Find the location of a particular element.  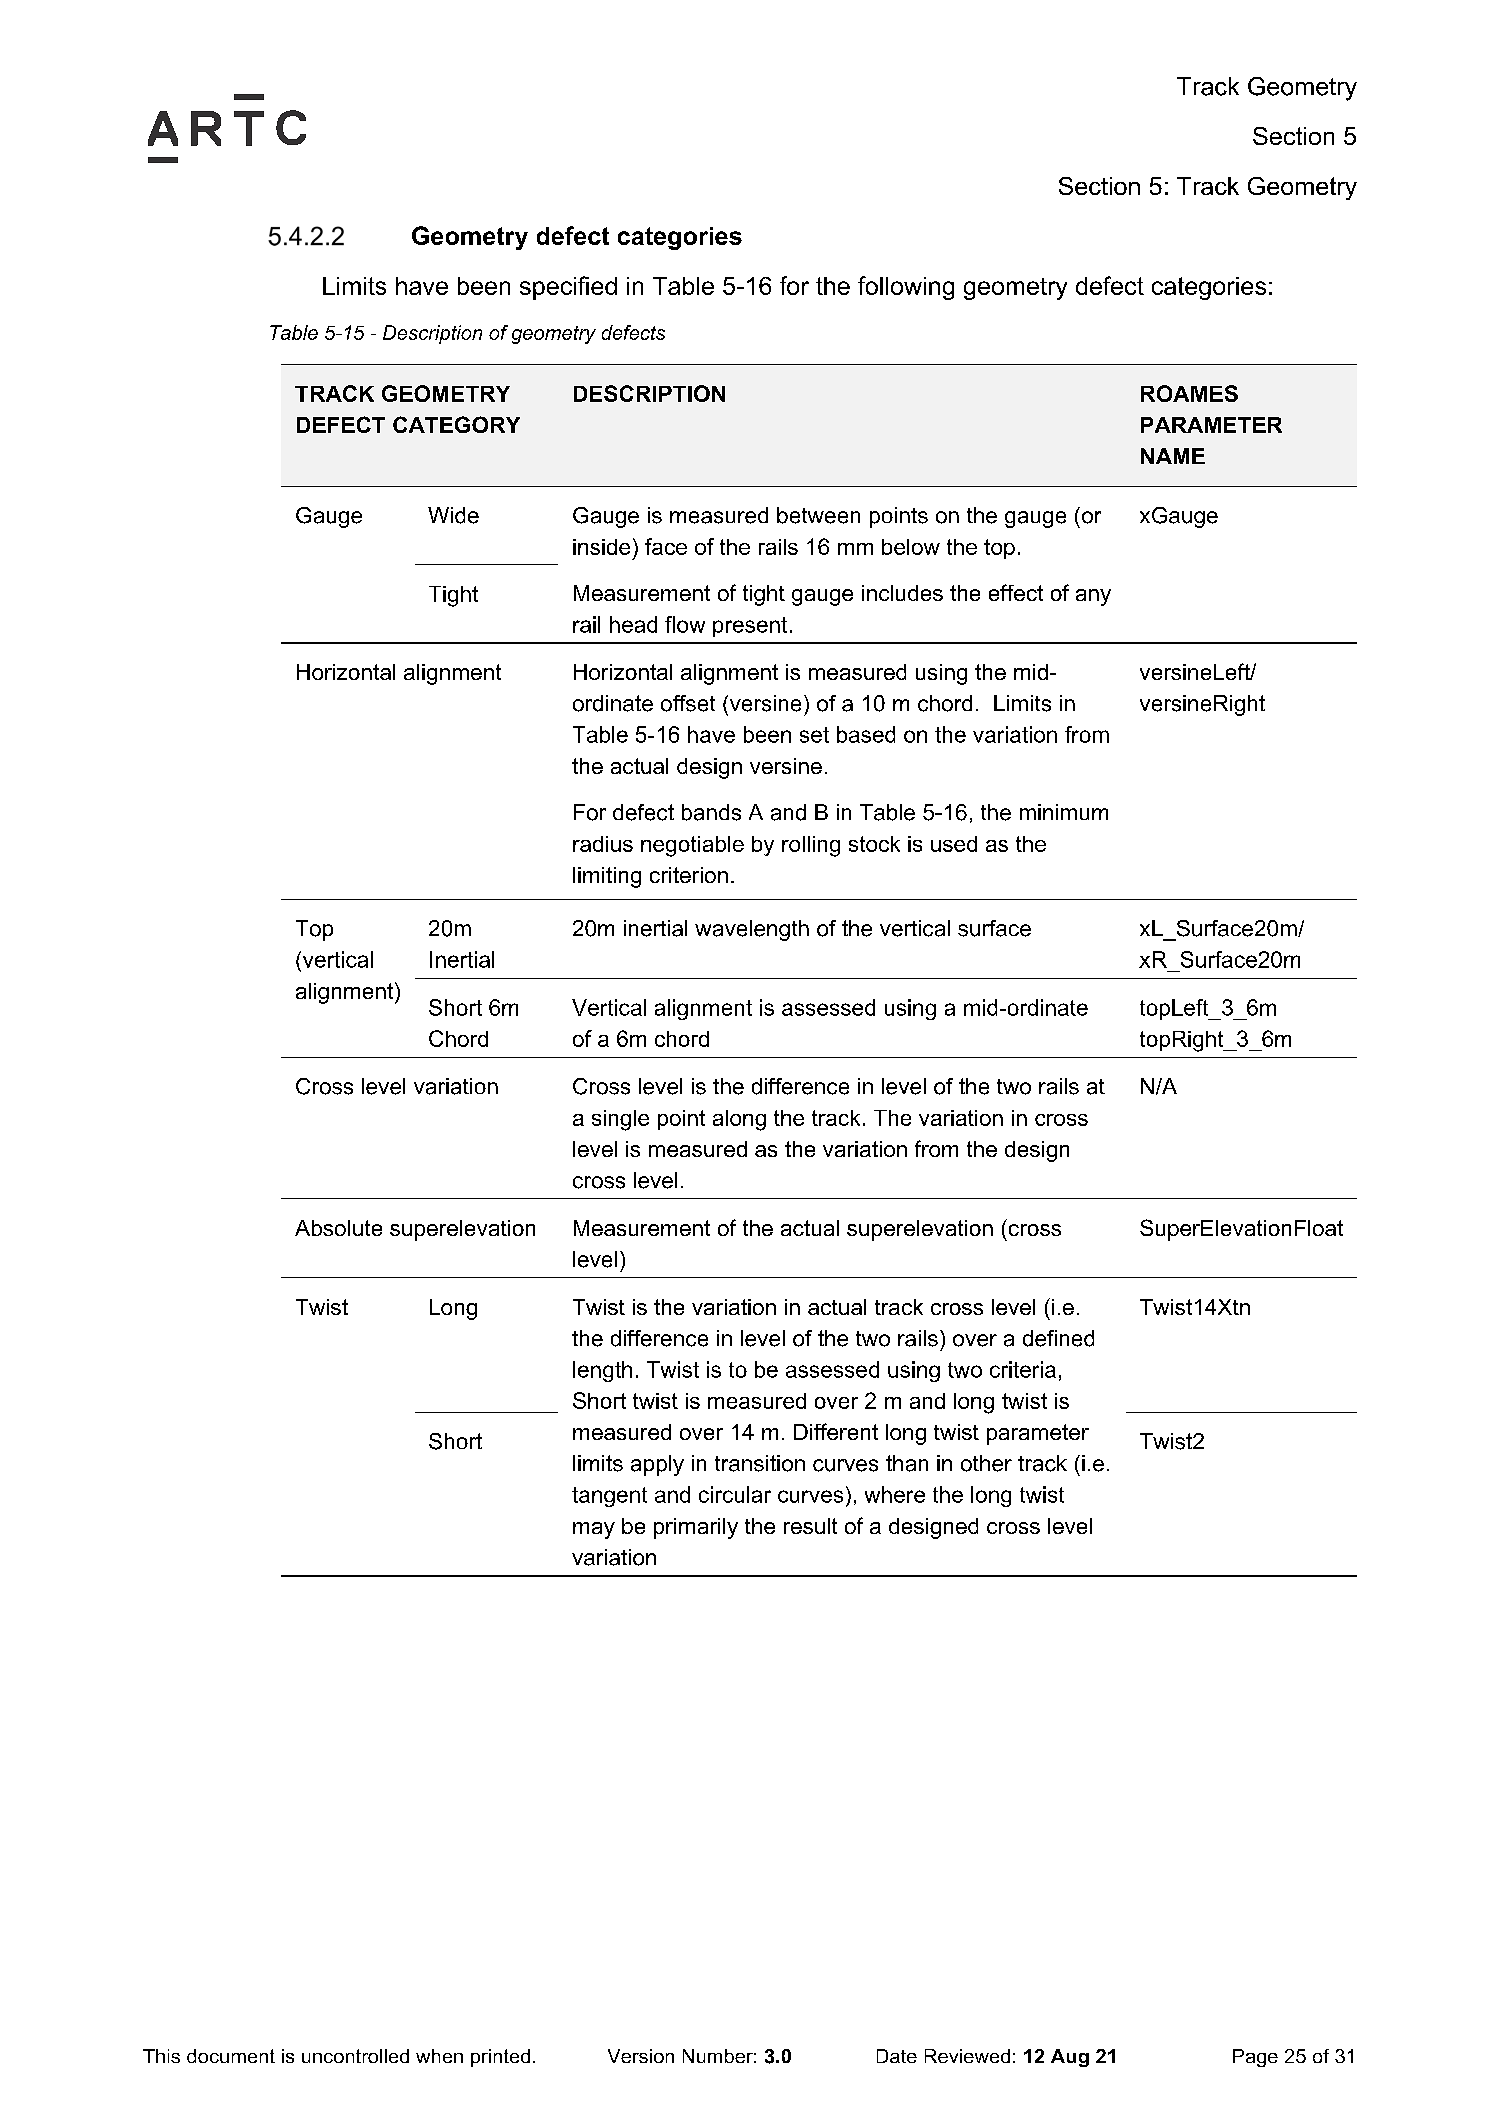

primarily is located at coordinates (696, 1528).
